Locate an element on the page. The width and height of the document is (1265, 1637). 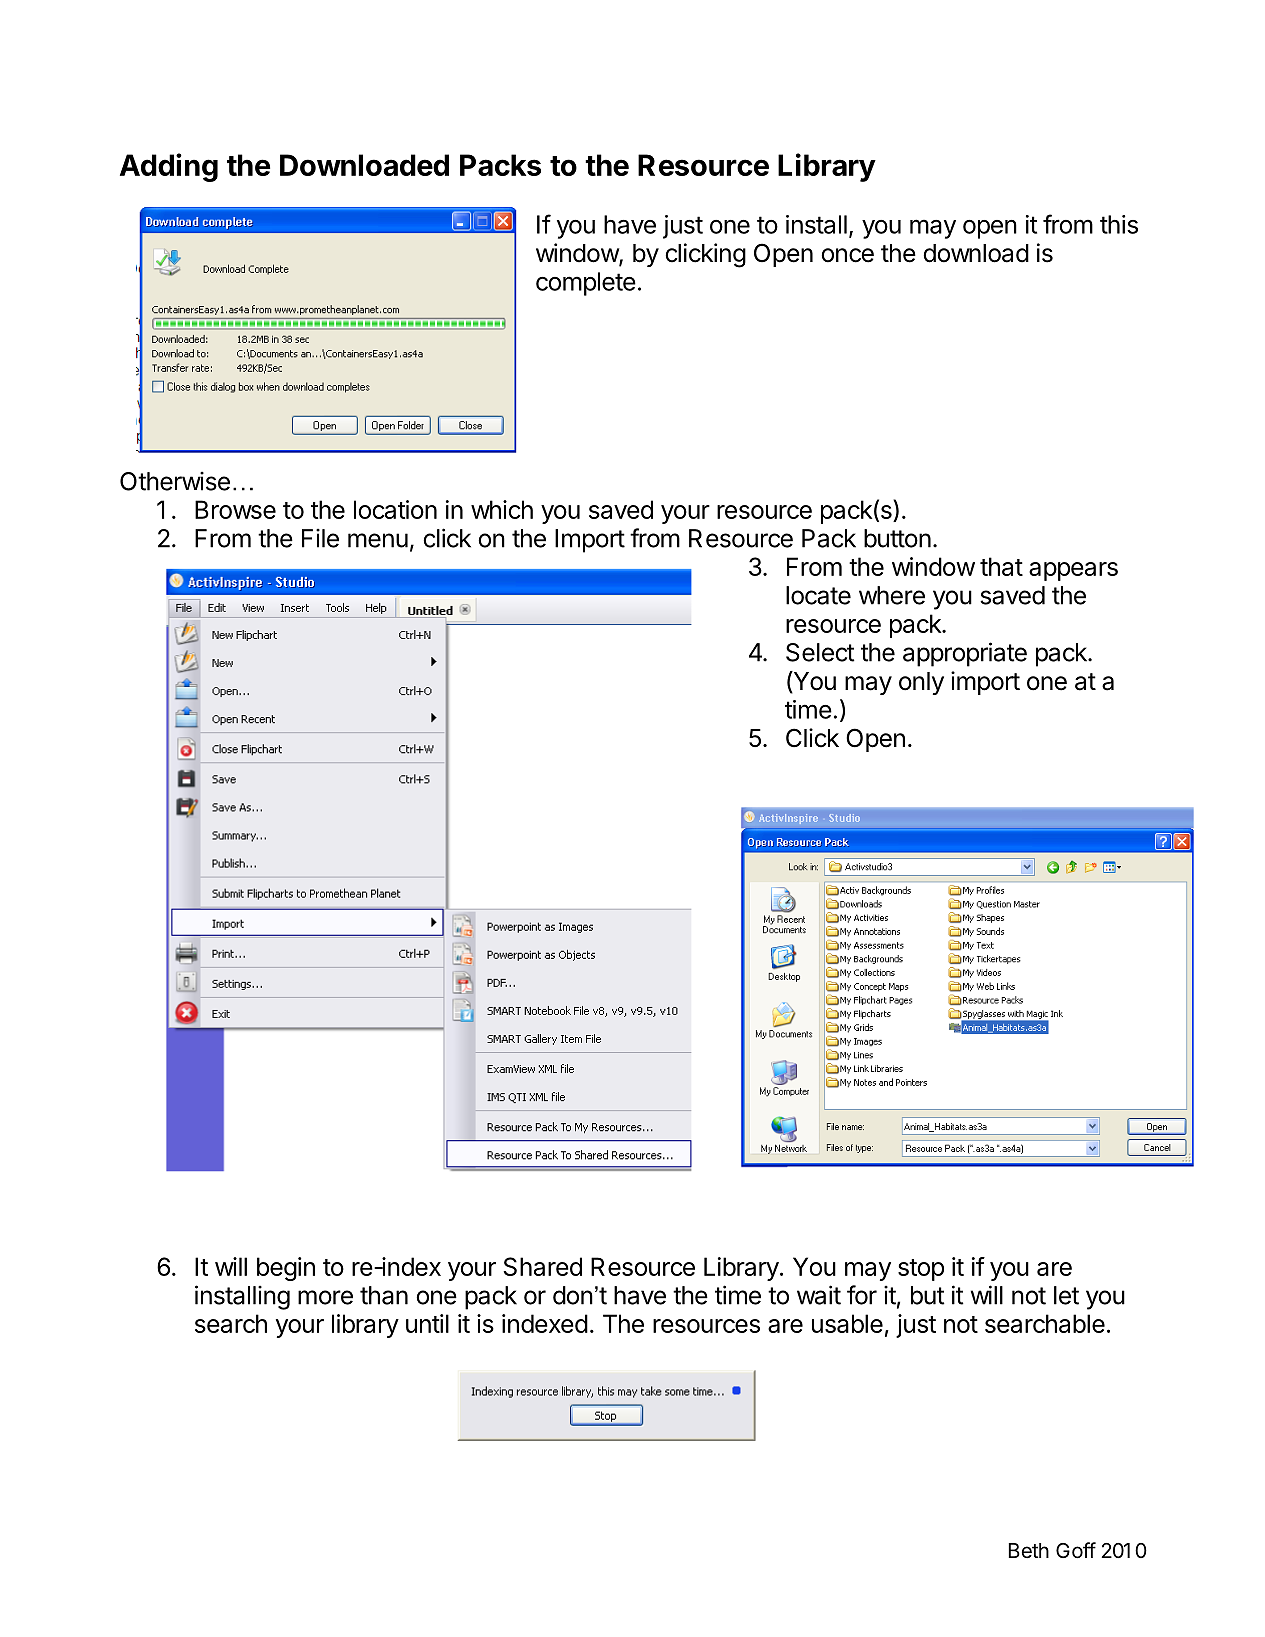
Browse is located at coordinates (235, 509).
